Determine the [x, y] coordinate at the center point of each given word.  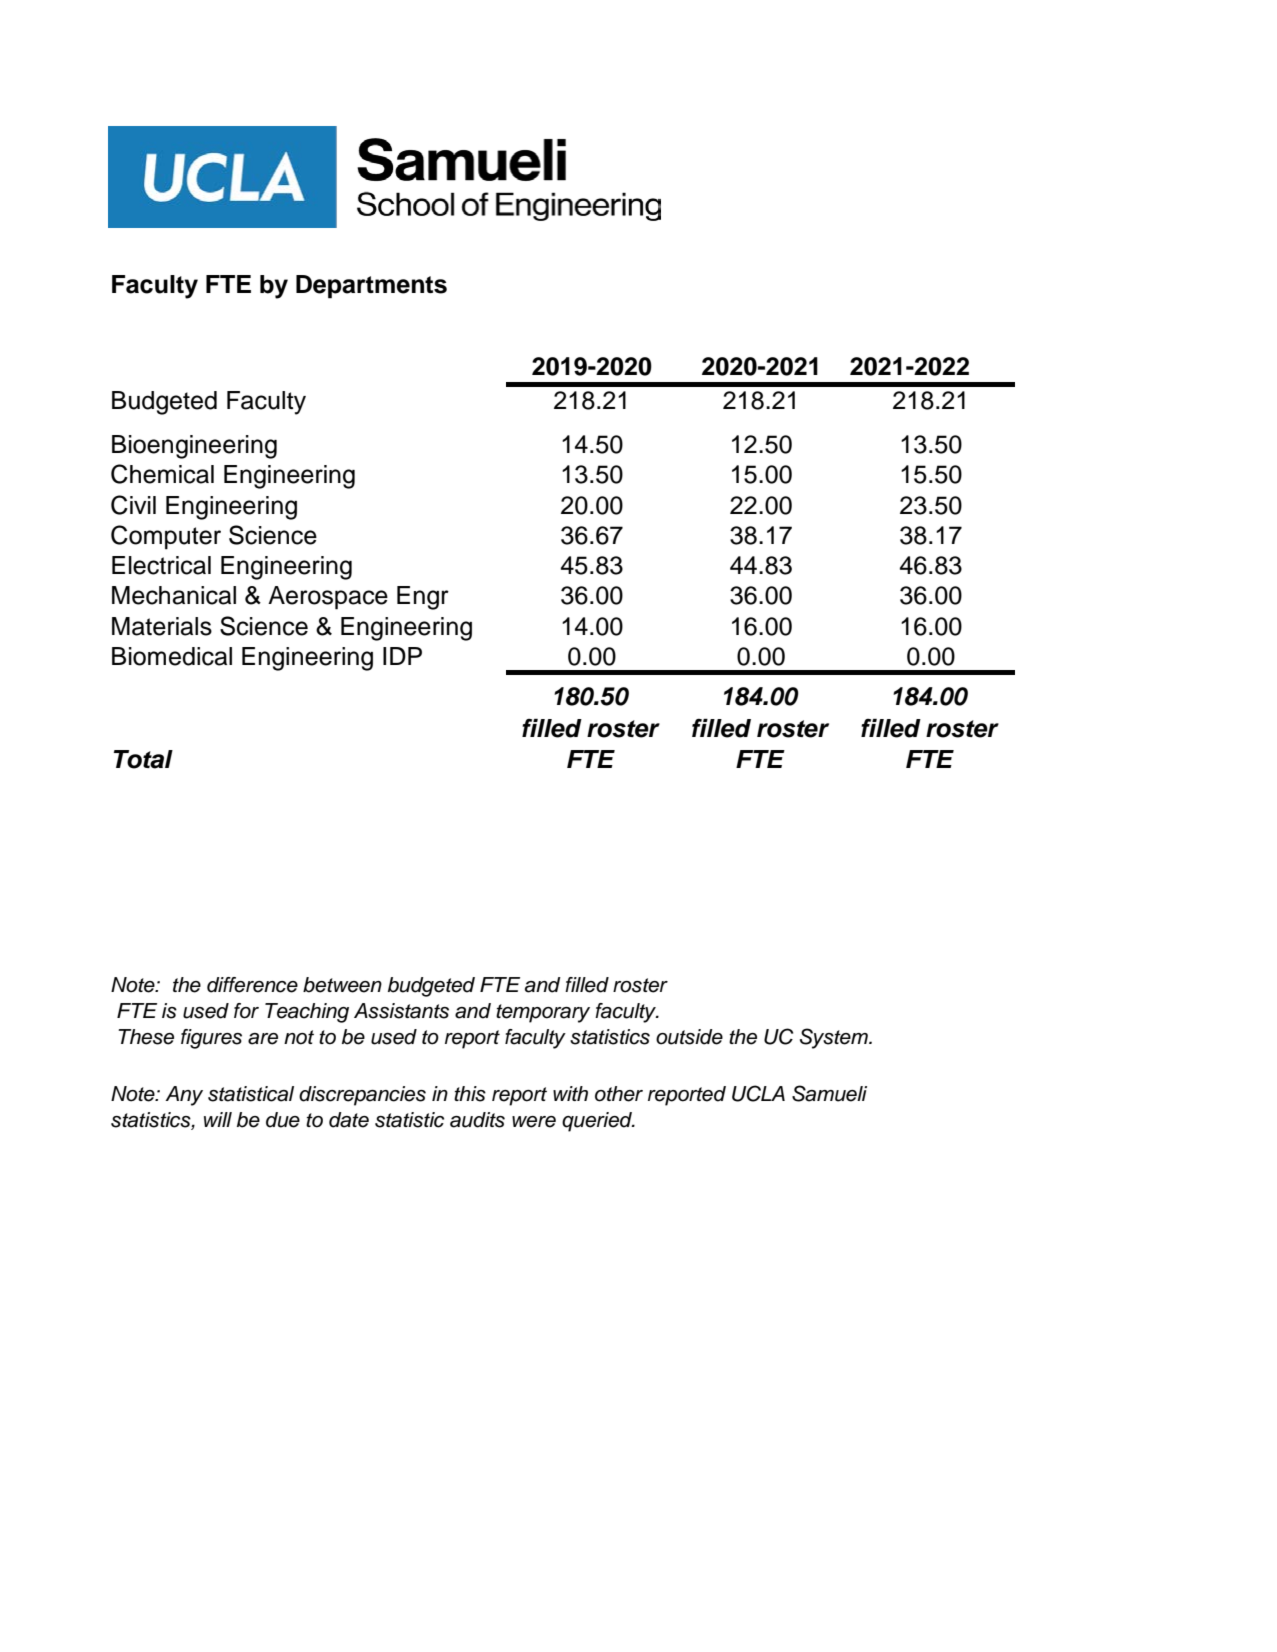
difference [252, 985]
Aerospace [328, 598]
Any [184, 1096]
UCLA [758, 1093]
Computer [166, 537]
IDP [402, 656]
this [470, 1094]
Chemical [162, 474]
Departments [371, 287]
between [342, 985]
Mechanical [174, 595]
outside [689, 1037]
